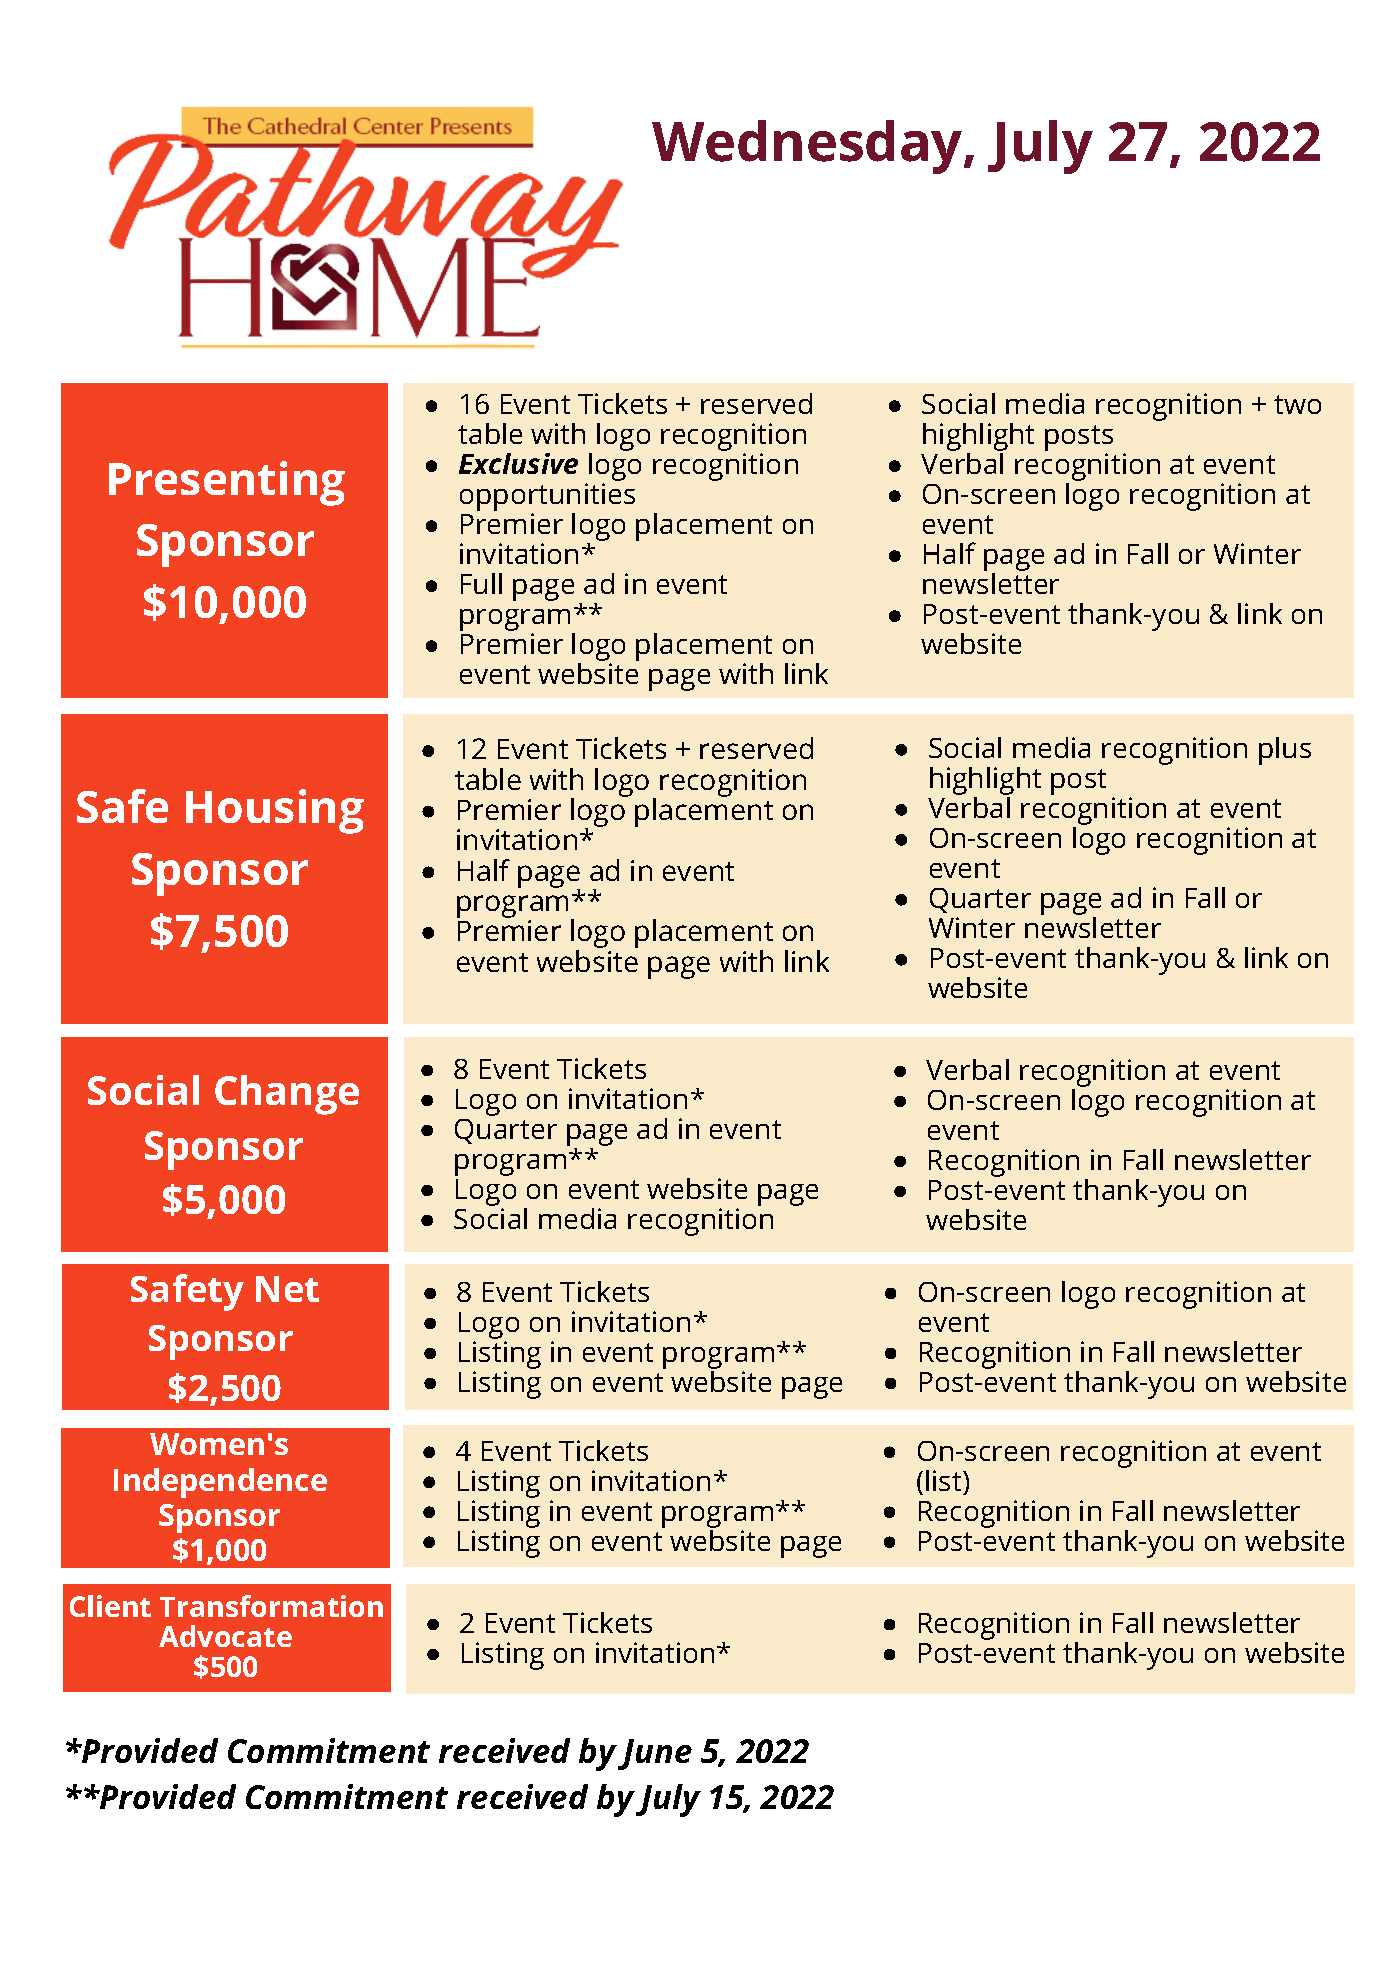 The height and width of the image is (1980, 1400). I want to click on Independence, so click(220, 1483).
